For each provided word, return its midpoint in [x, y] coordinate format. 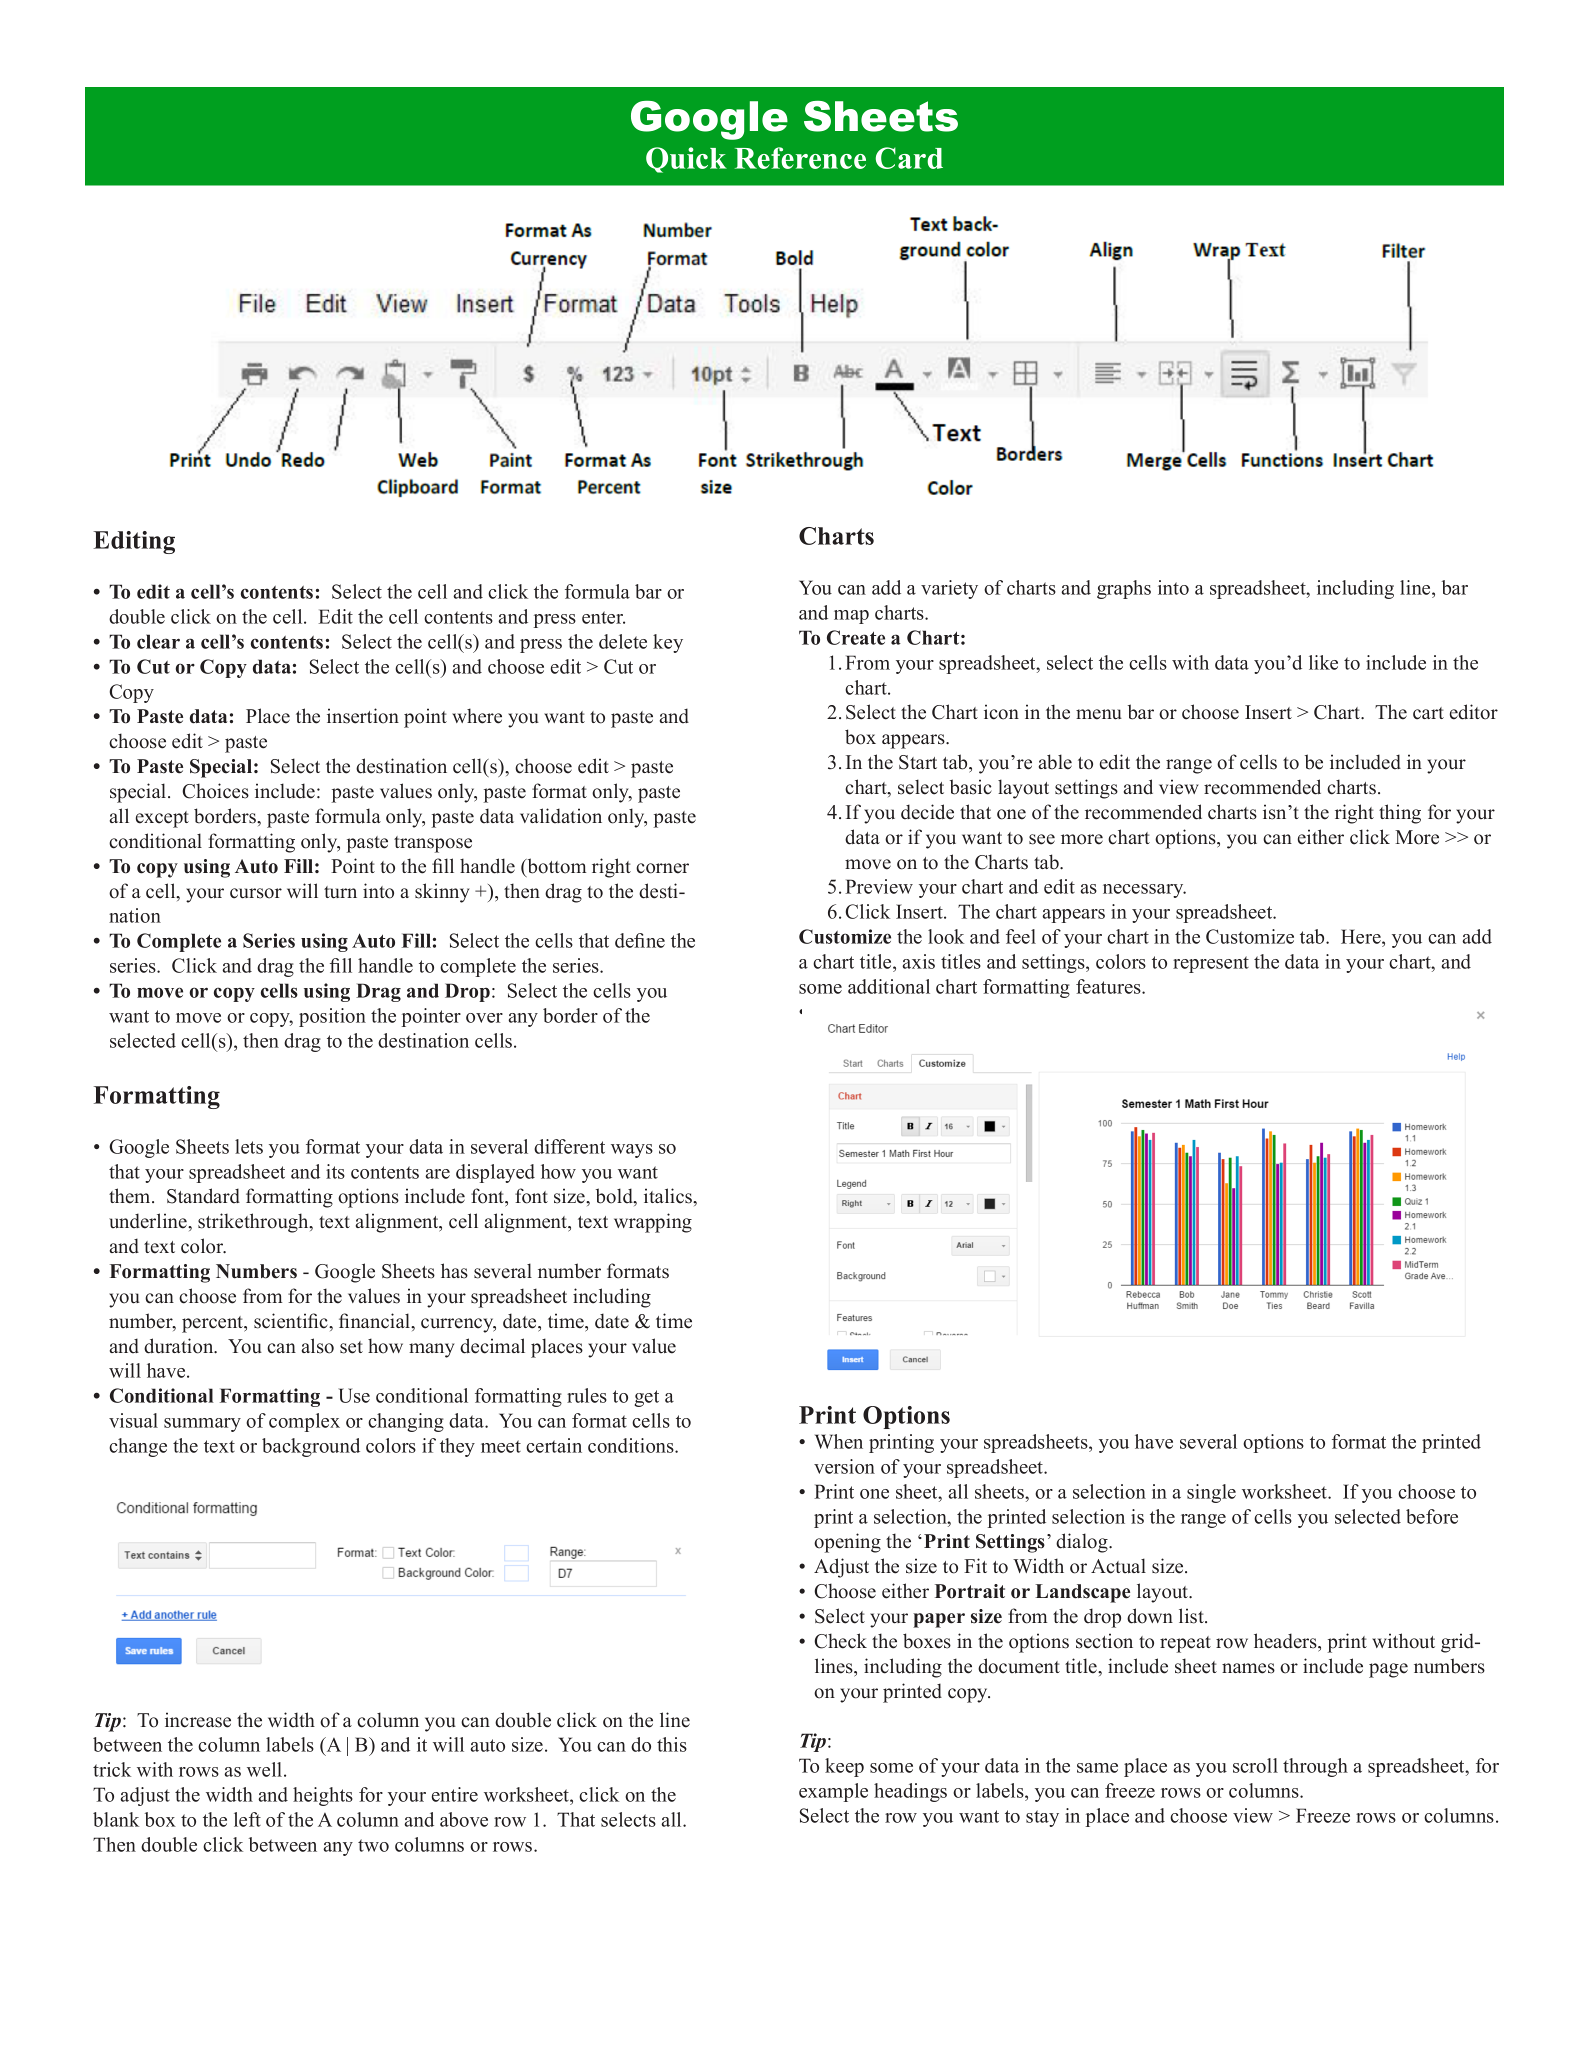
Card [909, 158]
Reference [800, 158]
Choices [215, 791]
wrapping [653, 1223]
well [266, 1769]
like [1323, 662]
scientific [292, 1321]
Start [918, 762]
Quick [686, 160]
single [1211, 1493]
